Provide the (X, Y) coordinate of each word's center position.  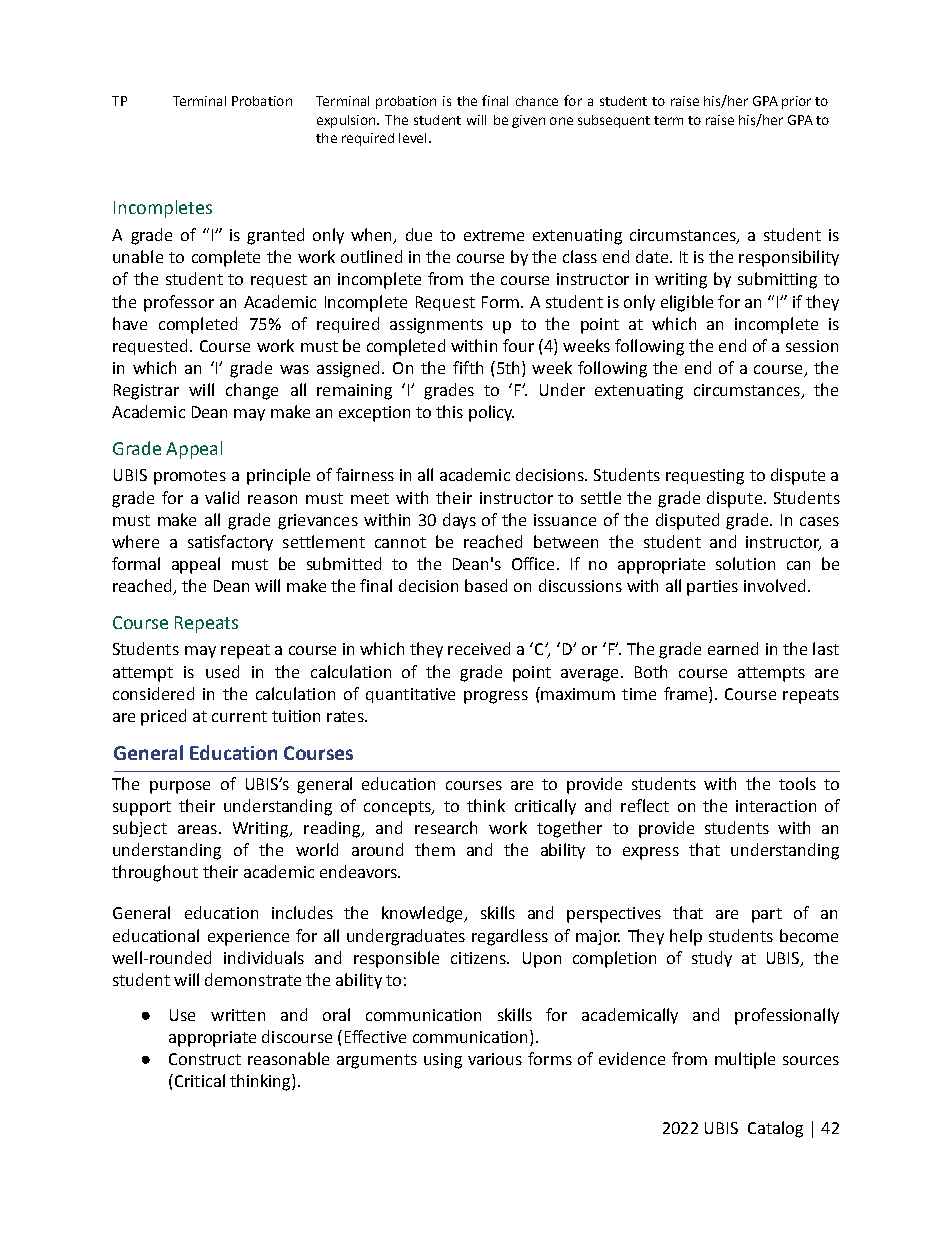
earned (733, 648)
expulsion (347, 121)
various (495, 1059)
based (486, 585)
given (528, 121)
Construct (205, 1059)
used (222, 671)
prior (796, 102)
